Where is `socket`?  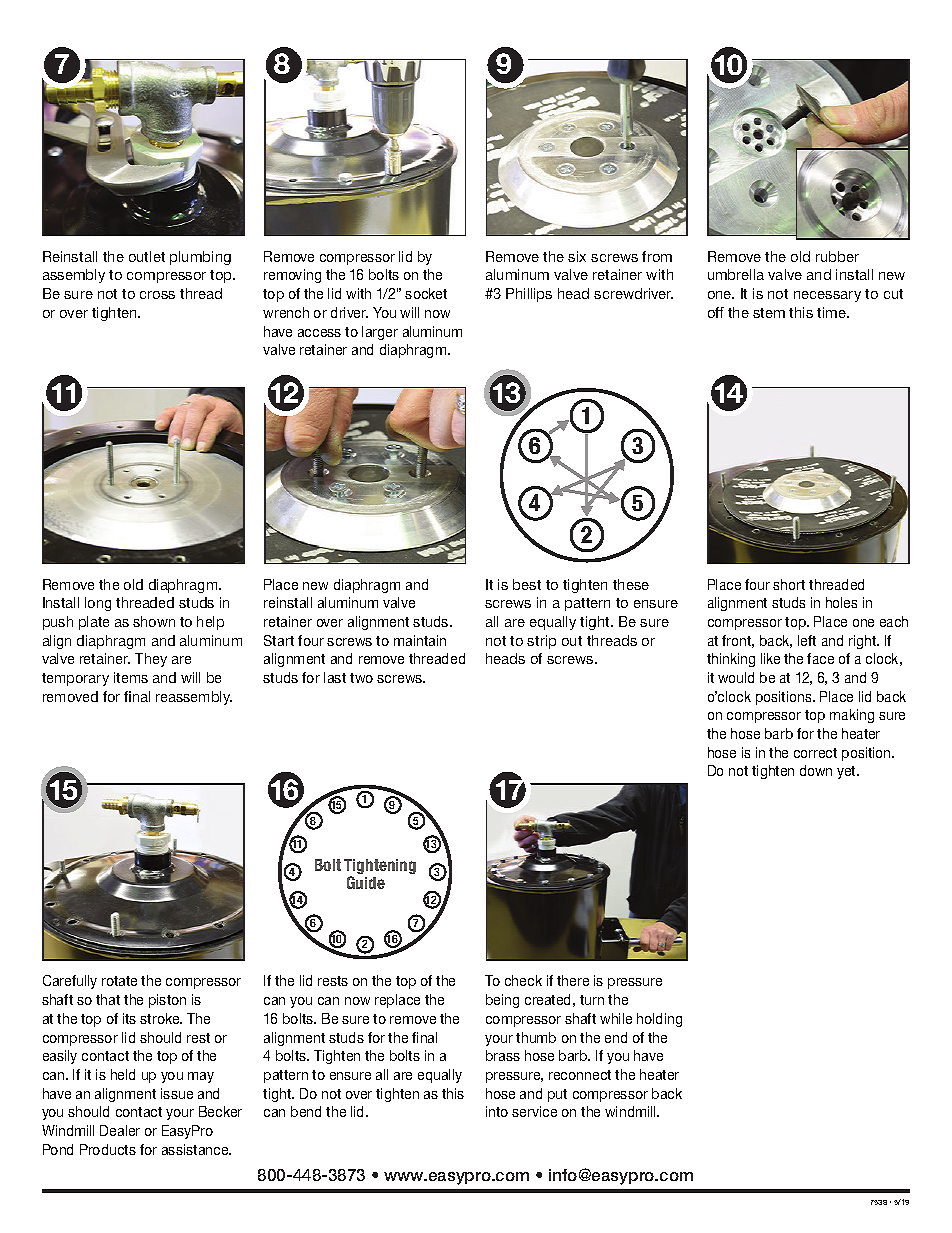
socket is located at coordinates (426, 293).
